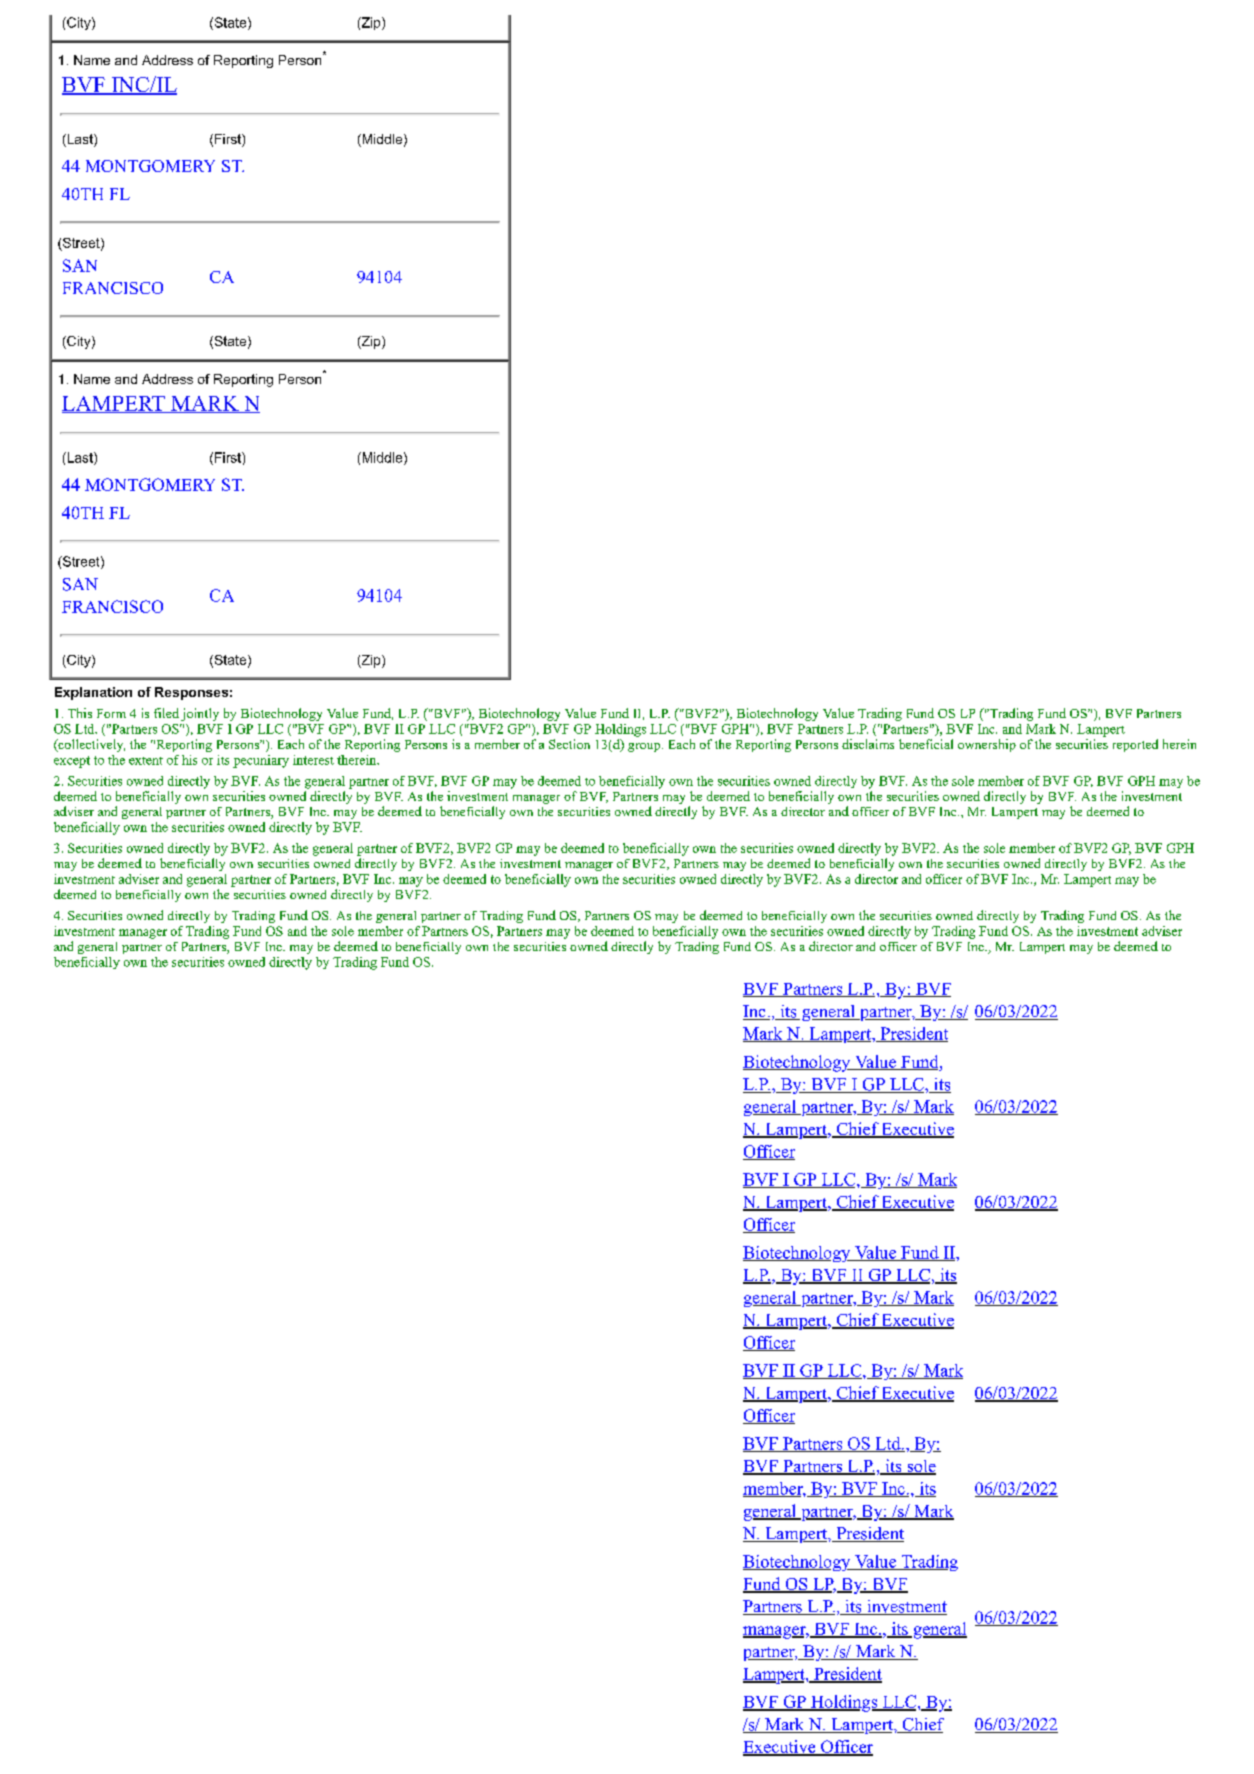 The image size is (1254, 1774). I want to click on filed, so click(166, 713).
